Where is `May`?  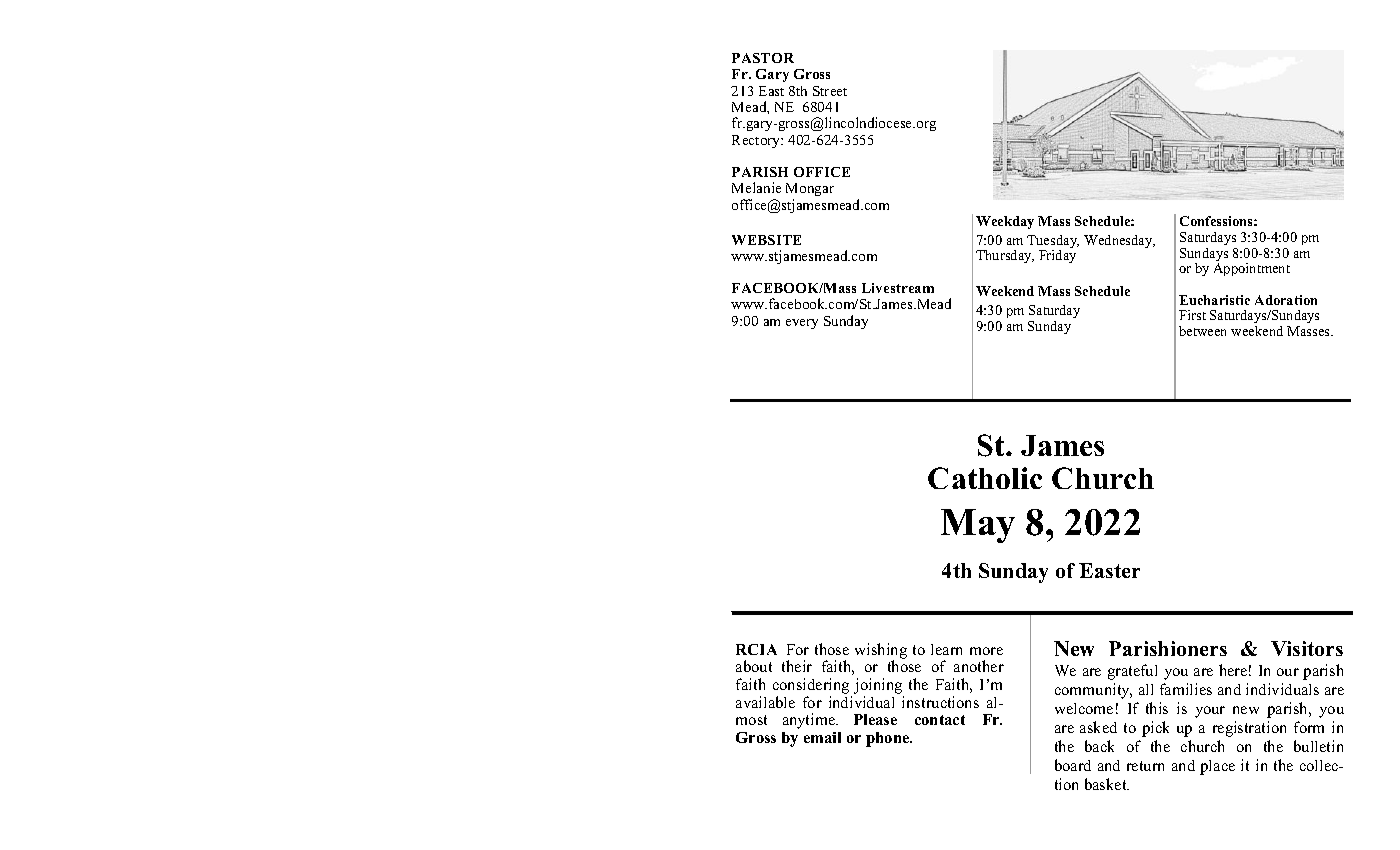 May is located at coordinates (978, 526).
